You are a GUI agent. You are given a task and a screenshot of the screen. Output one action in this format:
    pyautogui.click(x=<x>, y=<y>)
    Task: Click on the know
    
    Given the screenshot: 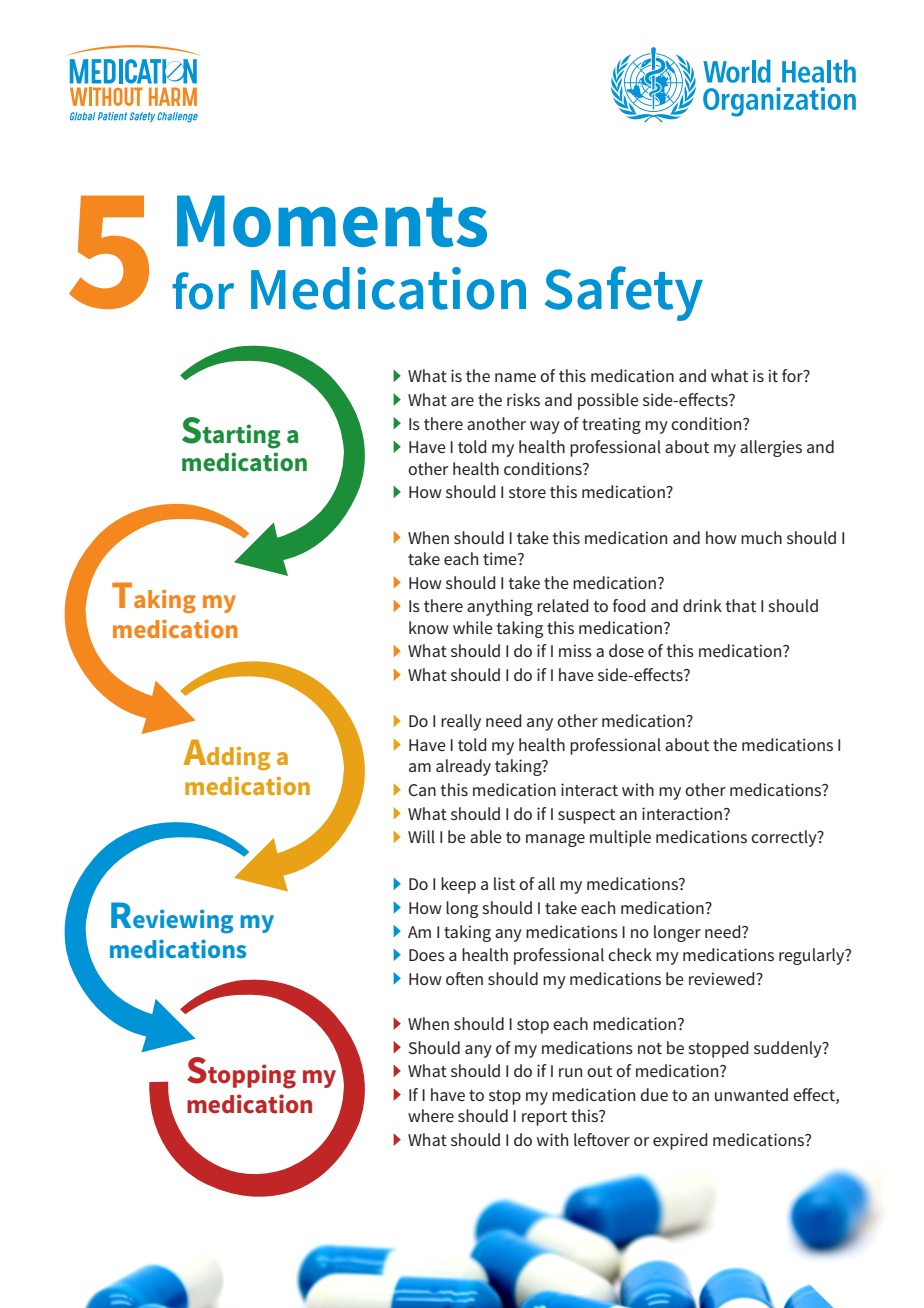 What is the action you would take?
    pyautogui.click(x=429, y=627)
